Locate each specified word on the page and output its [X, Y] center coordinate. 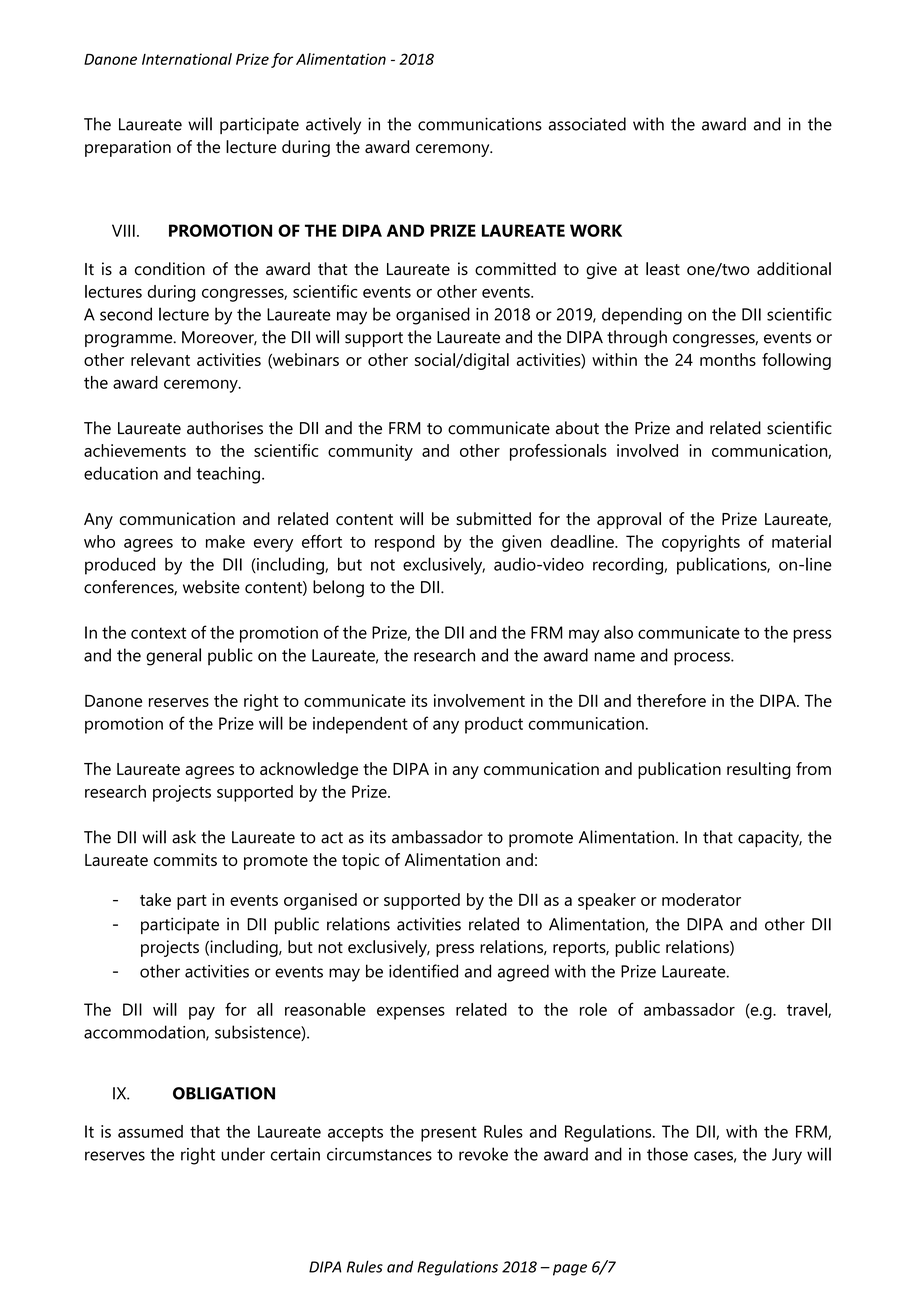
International [187, 59]
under [243, 1154]
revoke [483, 1154]
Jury [787, 1156]
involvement [479, 700]
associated [587, 124]
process [703, 659]
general [173, 657]
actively [333, 126]
